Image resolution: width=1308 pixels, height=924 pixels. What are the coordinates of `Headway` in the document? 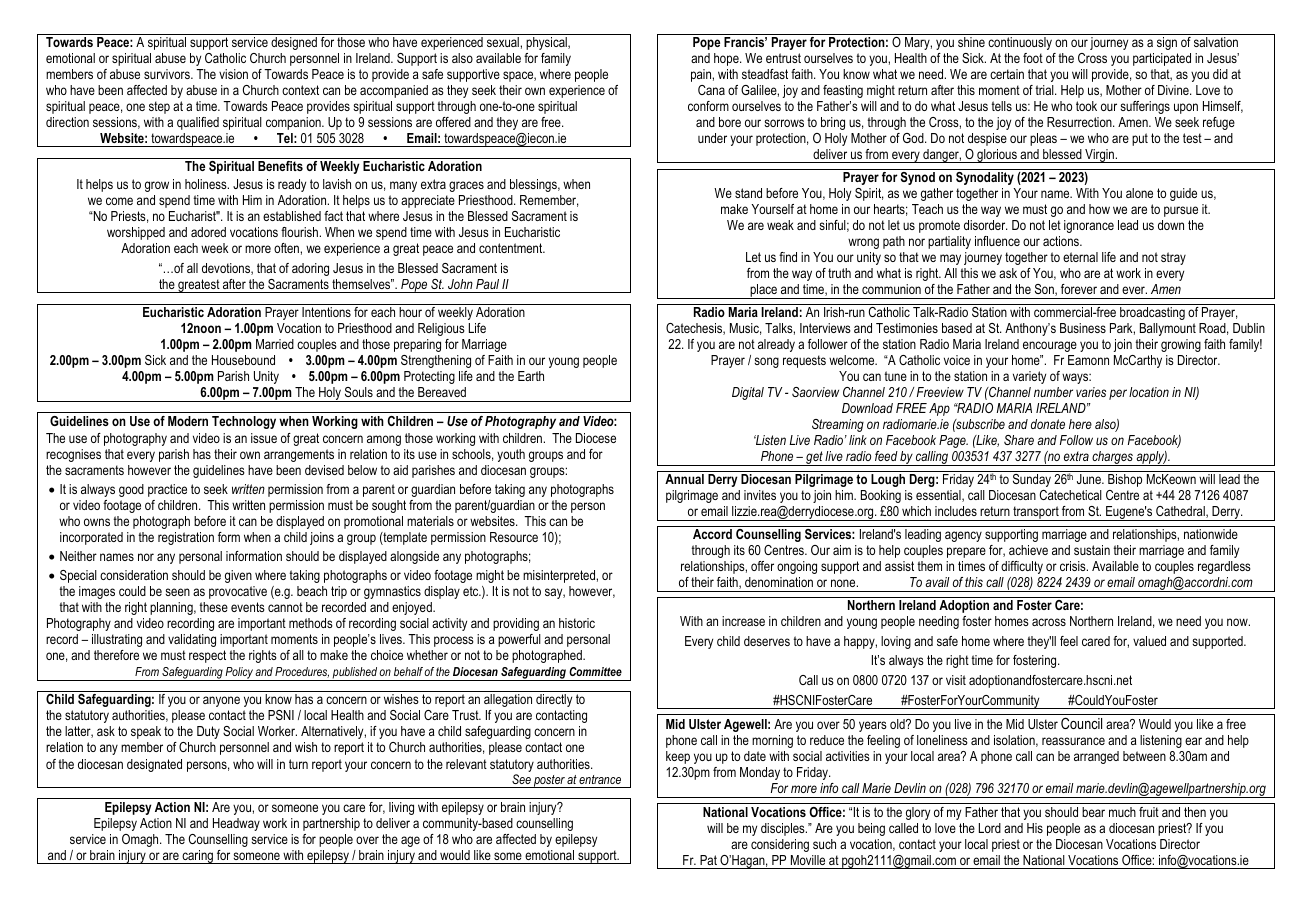 It's located at (236, 824).
